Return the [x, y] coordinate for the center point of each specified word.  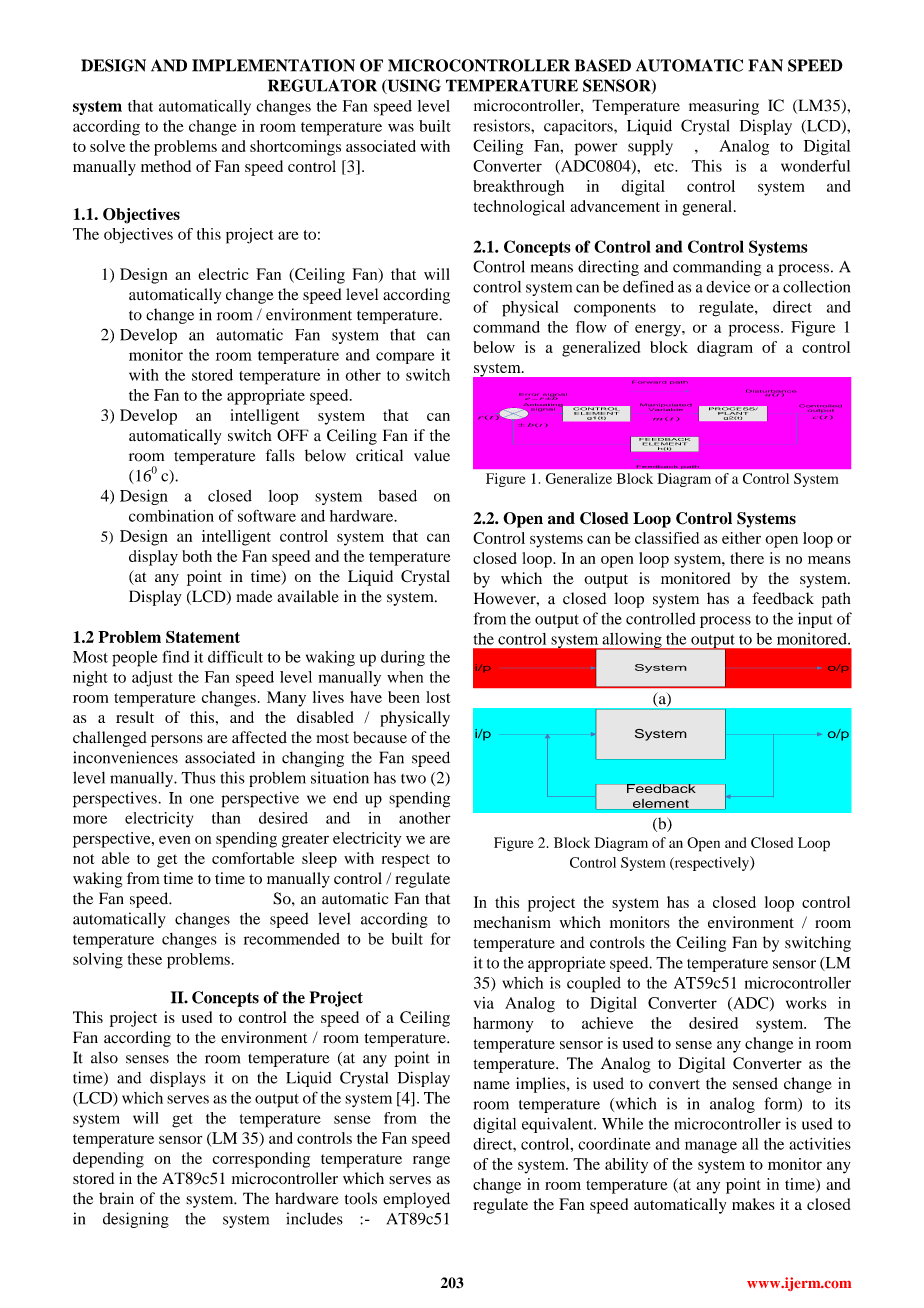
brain [116, 1198]
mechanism [512, 922]
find [176, 656]
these [145, 959]
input [815, 620]
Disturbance [771, 392]
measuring [724, 107]
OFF [293, 435]
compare [405, 358]
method [166, 166]
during [403, 659]
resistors [502, 125]
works [806, 1003]
